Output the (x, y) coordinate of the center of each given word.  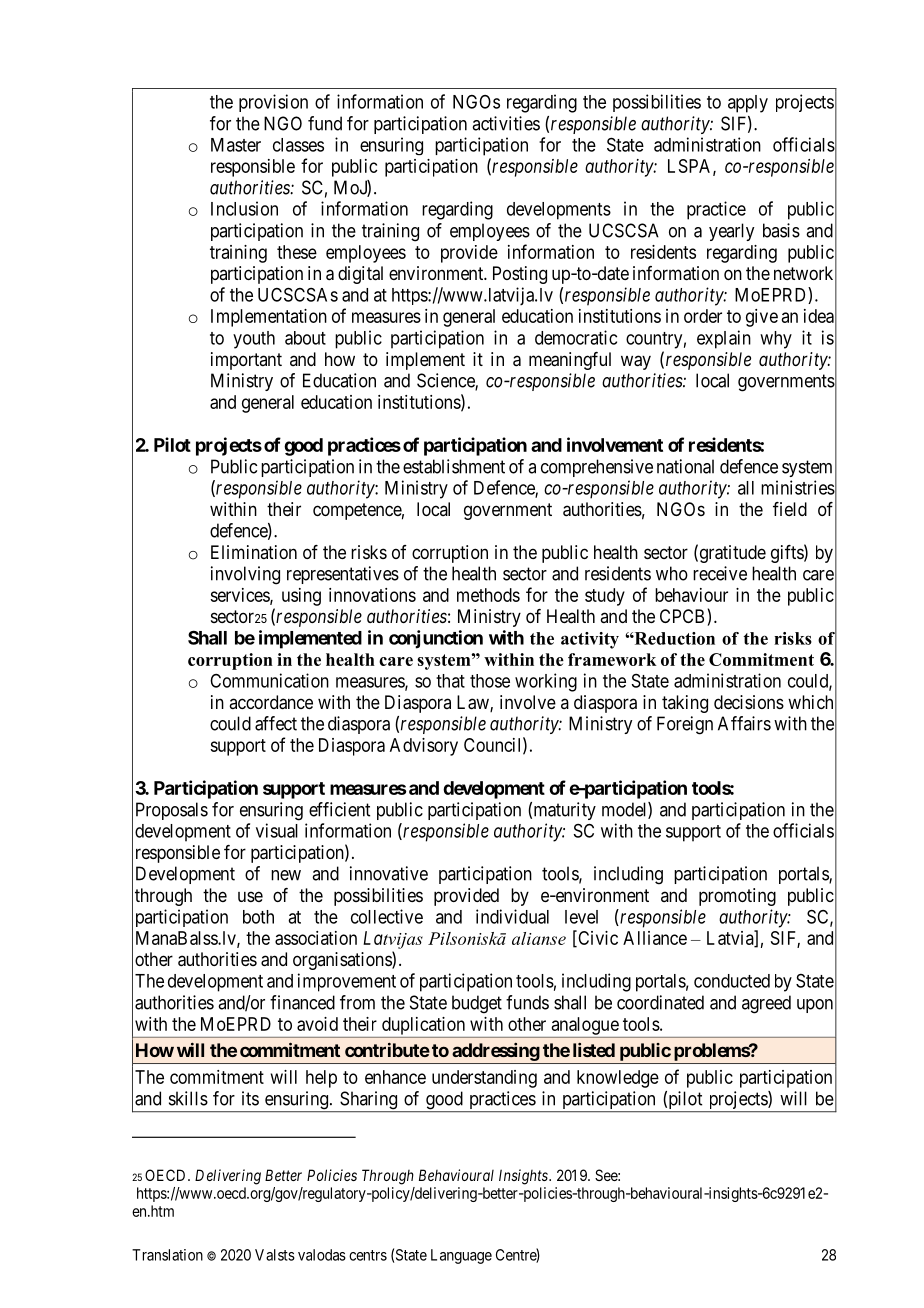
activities (506, 123)
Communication (269, 680)
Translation (167, 1255)
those (490, 681)
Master (236, 145)
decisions (749, 702)
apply (748, 104)
